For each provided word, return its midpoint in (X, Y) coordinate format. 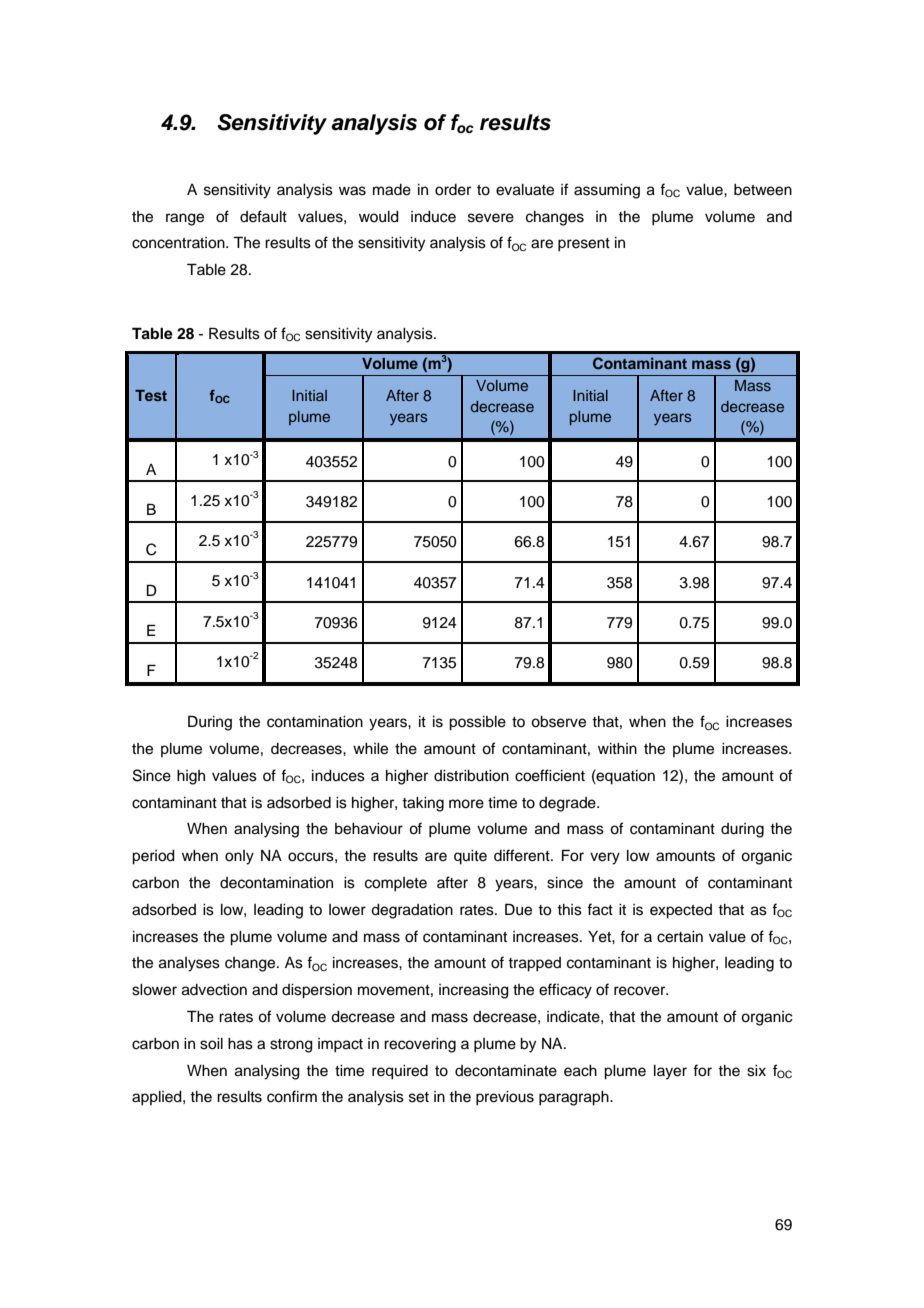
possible (477, 723)
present (584, 245)
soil (211, 1044)
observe (558, 722)
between (763, 190)
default (263, 216)
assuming (607, 191)
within (617, 748)
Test (151, 395)
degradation (412, 911)
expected (681, 911)
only (239, 857)
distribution (471, 776)
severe (491, 218)
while (370, 749)
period (153, 857)
